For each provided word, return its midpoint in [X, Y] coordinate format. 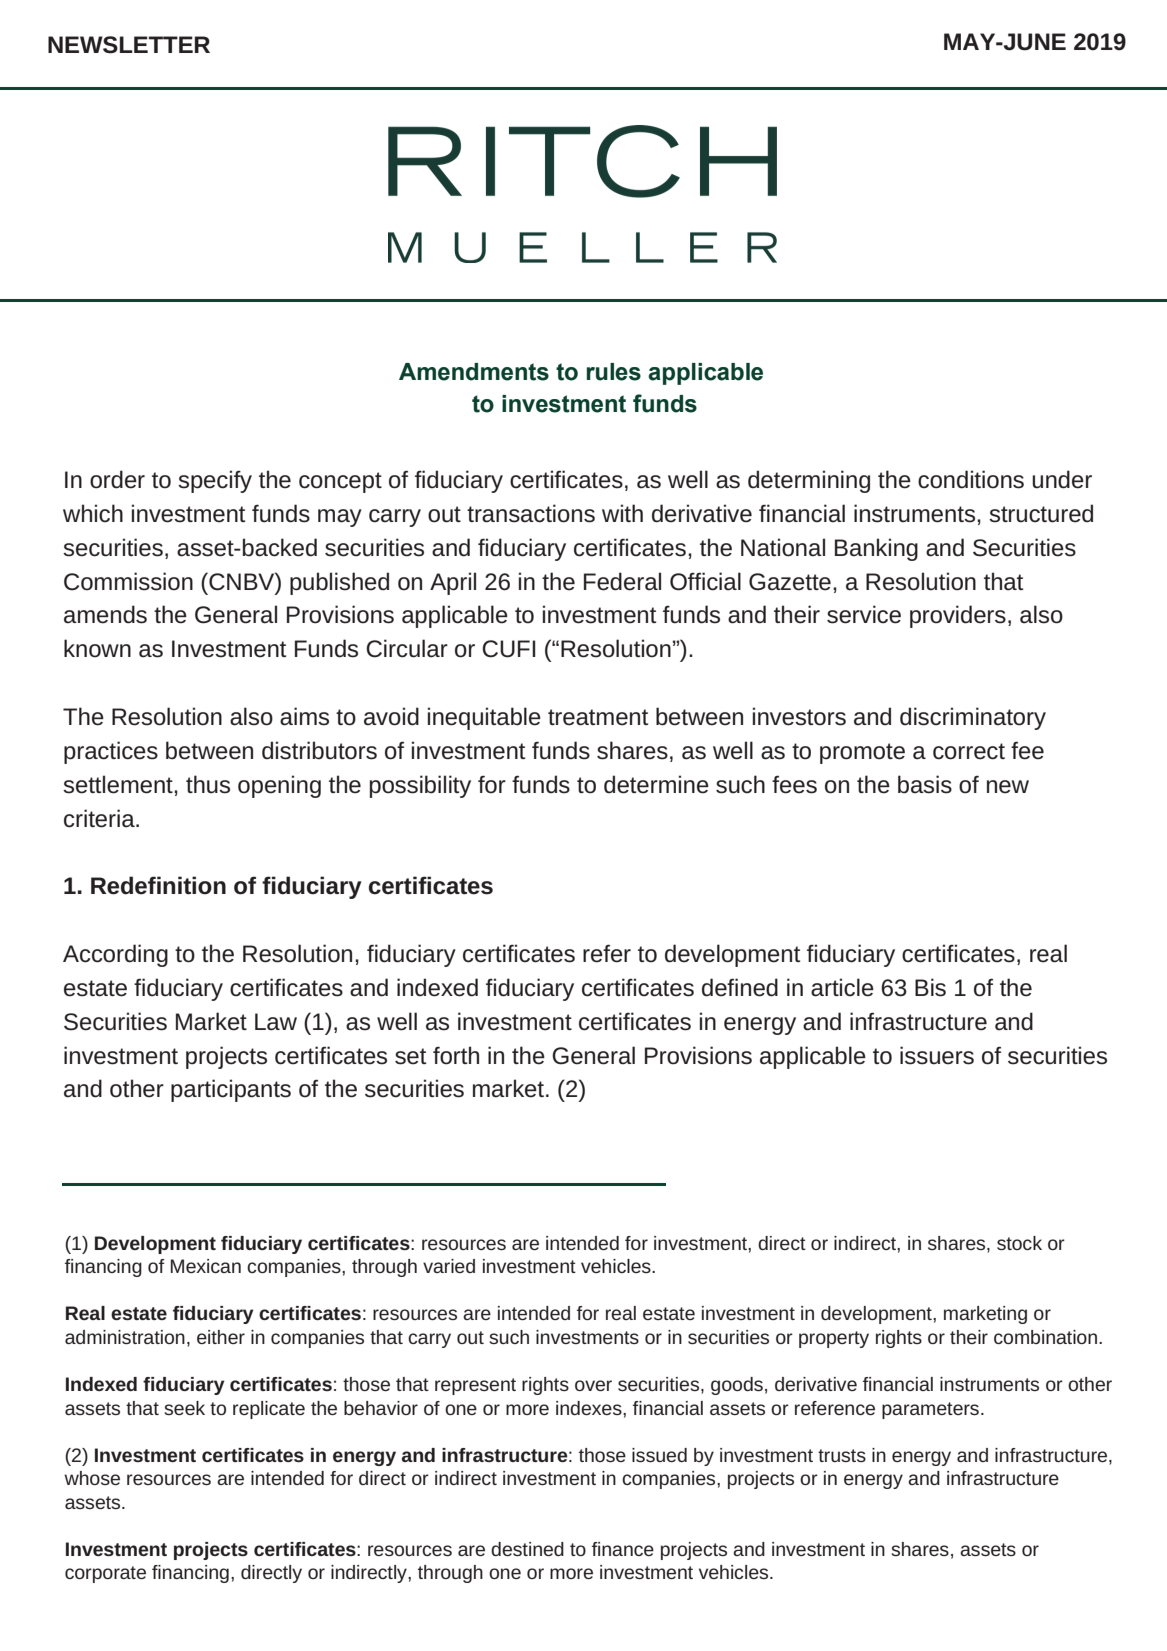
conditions [971, 479]
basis [925, 784]
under [1062, 479]
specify [215, 481]
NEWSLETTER [129, 45]
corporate [105, 1574]
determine [656, 784]
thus [208, 784]
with [622, 513]
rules [614, 372]
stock [1019, 1243]
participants [231, 1090]
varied [449, 1266]
